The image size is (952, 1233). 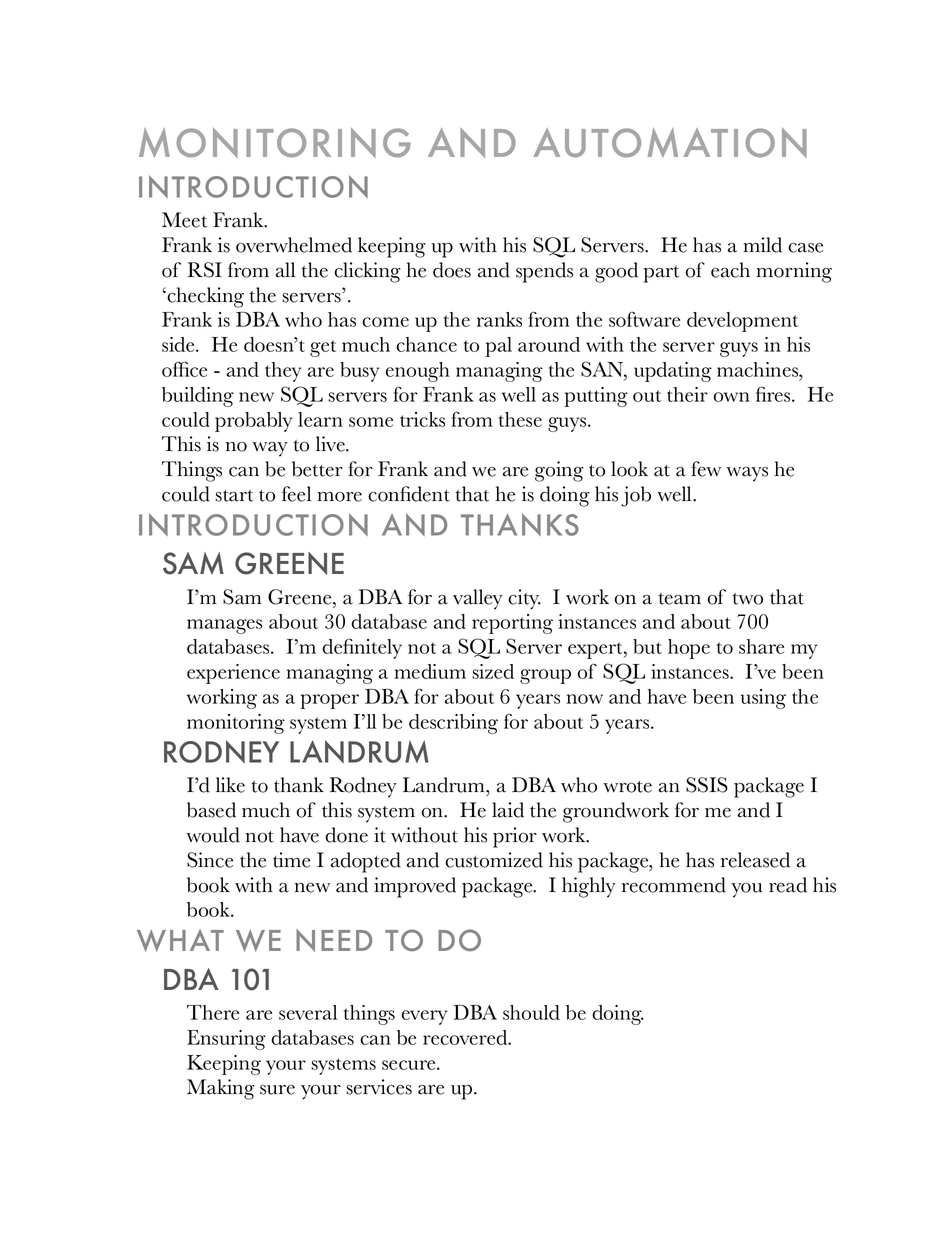 What do you see at coordinates (226, 1040) in the page?
I see `Ensuring` at bounding box center [226, 1040].
